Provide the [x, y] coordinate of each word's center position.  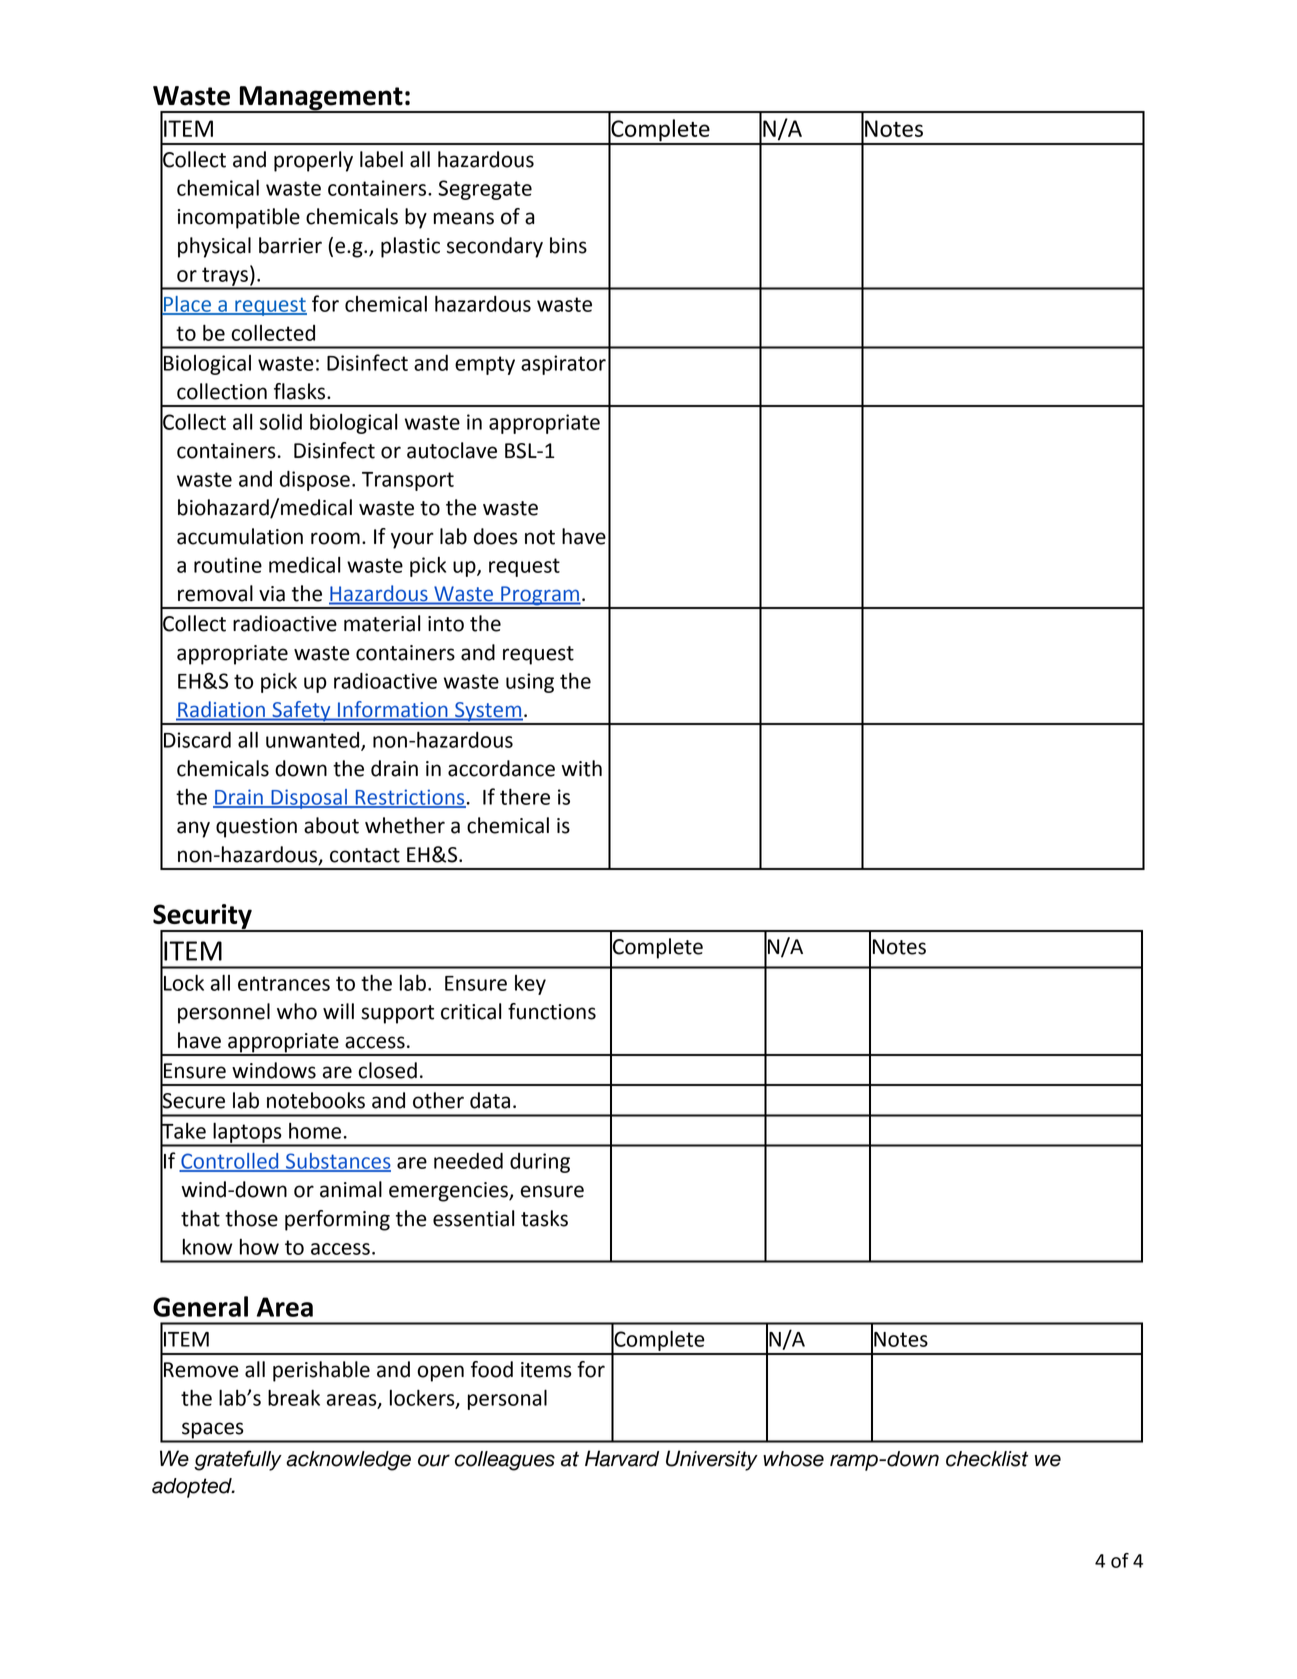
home [315, 1131]
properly [313, 161]
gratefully [238, 1460]
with [582, 768]
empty [485, 365]
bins [568, 245]
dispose [315, 480]
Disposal [309, 799]
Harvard [622, 1458]
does [495, 536]
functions [552, 1011]
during [540, 1163]
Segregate [485, 190]
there [525, 796]
